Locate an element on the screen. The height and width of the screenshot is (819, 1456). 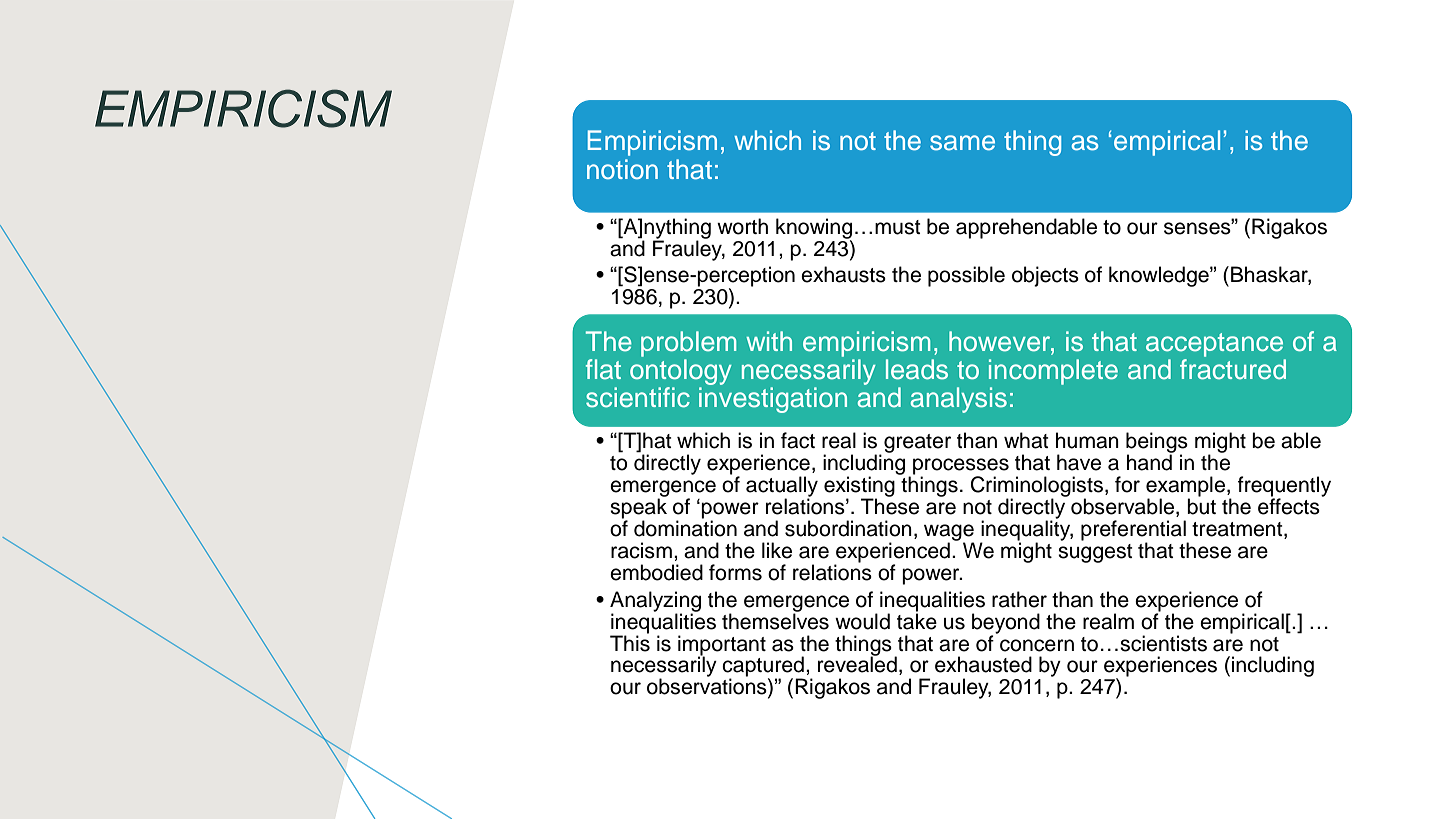
speak is located at coordinates (638, 508).
